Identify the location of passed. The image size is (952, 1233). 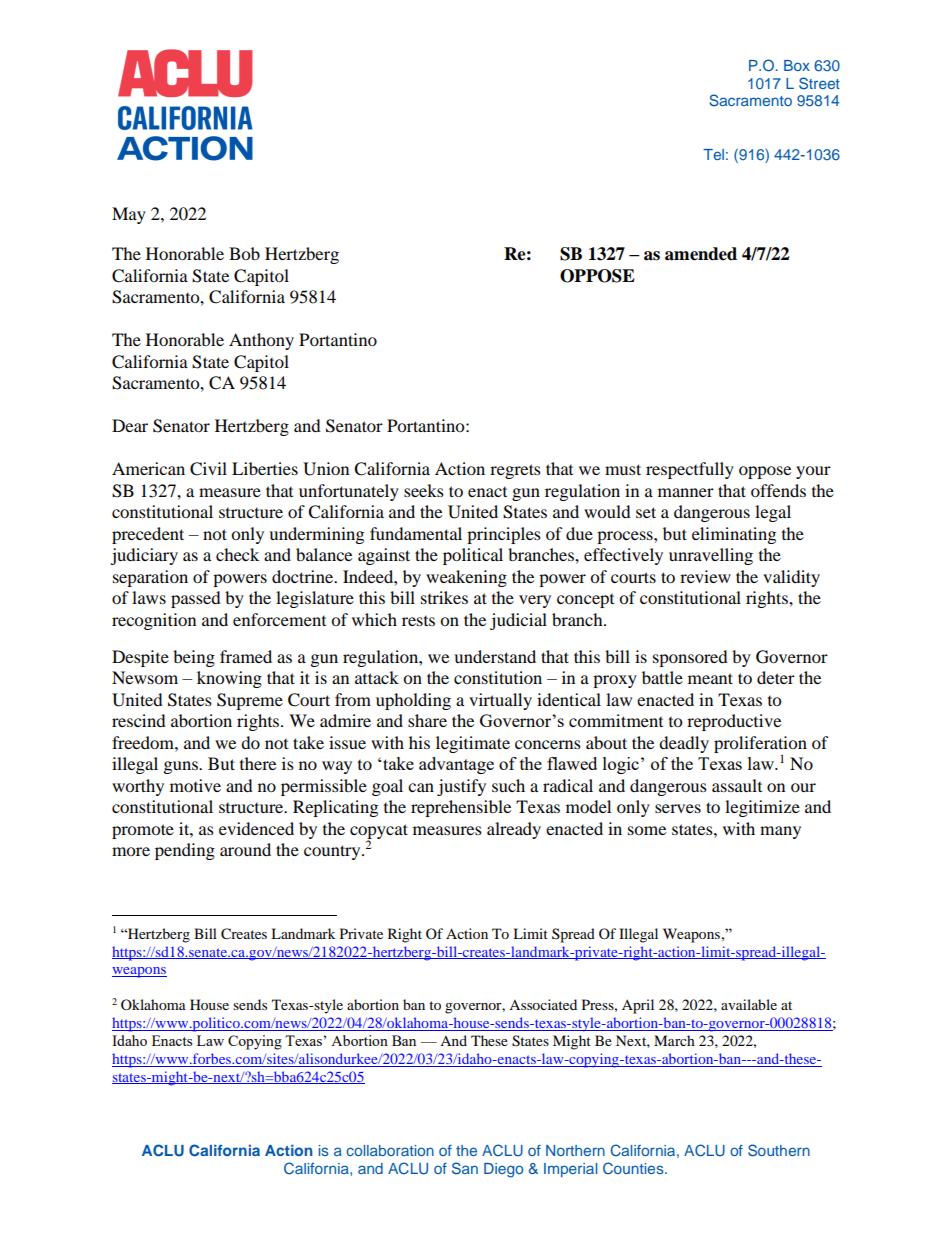
(196, 599).
